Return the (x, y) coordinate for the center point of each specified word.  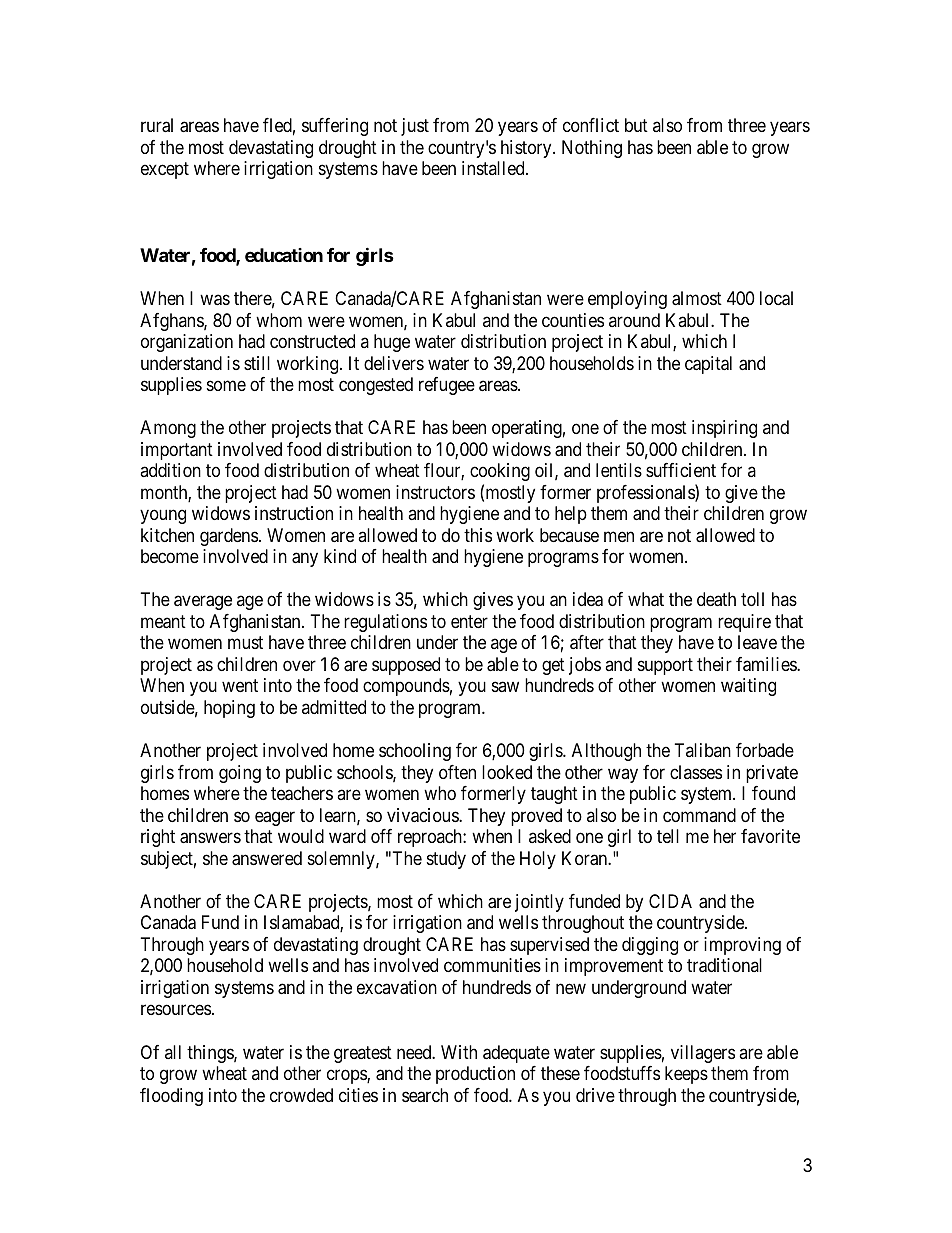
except (165, 171)
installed (494, 168)
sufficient (681, 470)
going (240, 774)
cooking (500, 472)
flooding (171, 1097)
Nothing (592, 149)
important (177, 451)
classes (696, 772)
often (457, 772)
